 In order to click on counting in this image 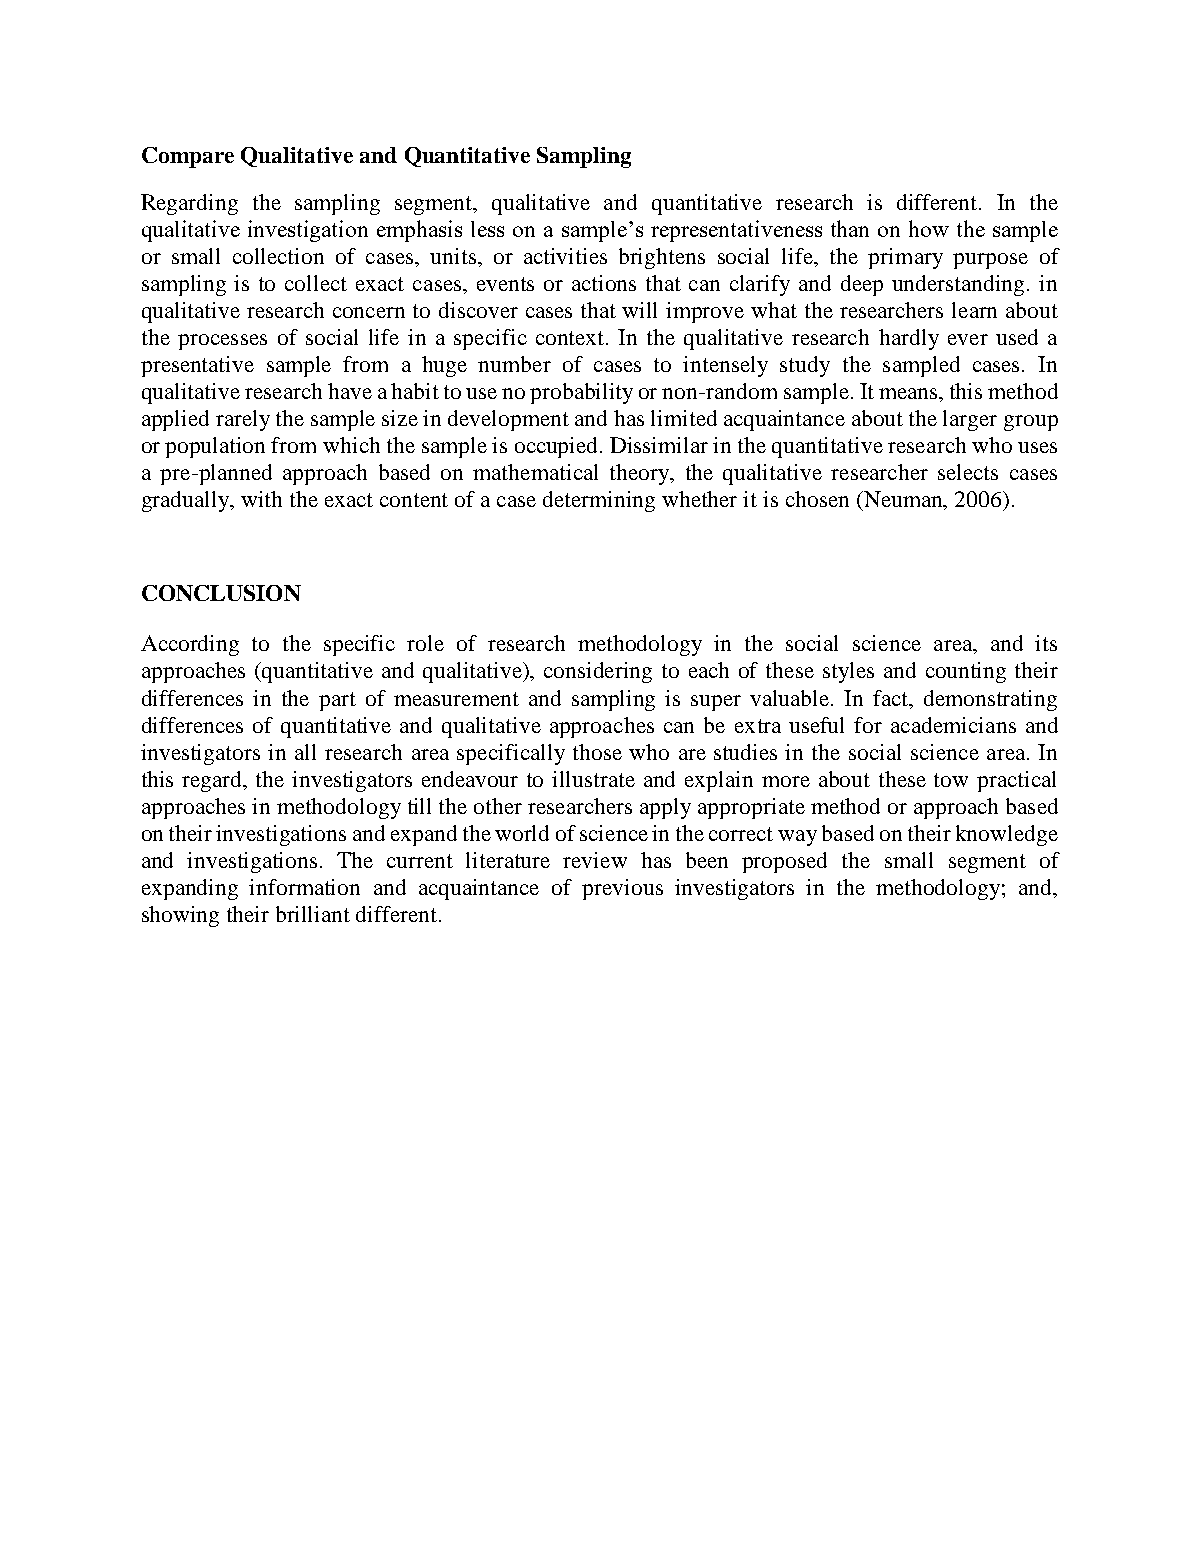, I will do `click(966, 672)`.
